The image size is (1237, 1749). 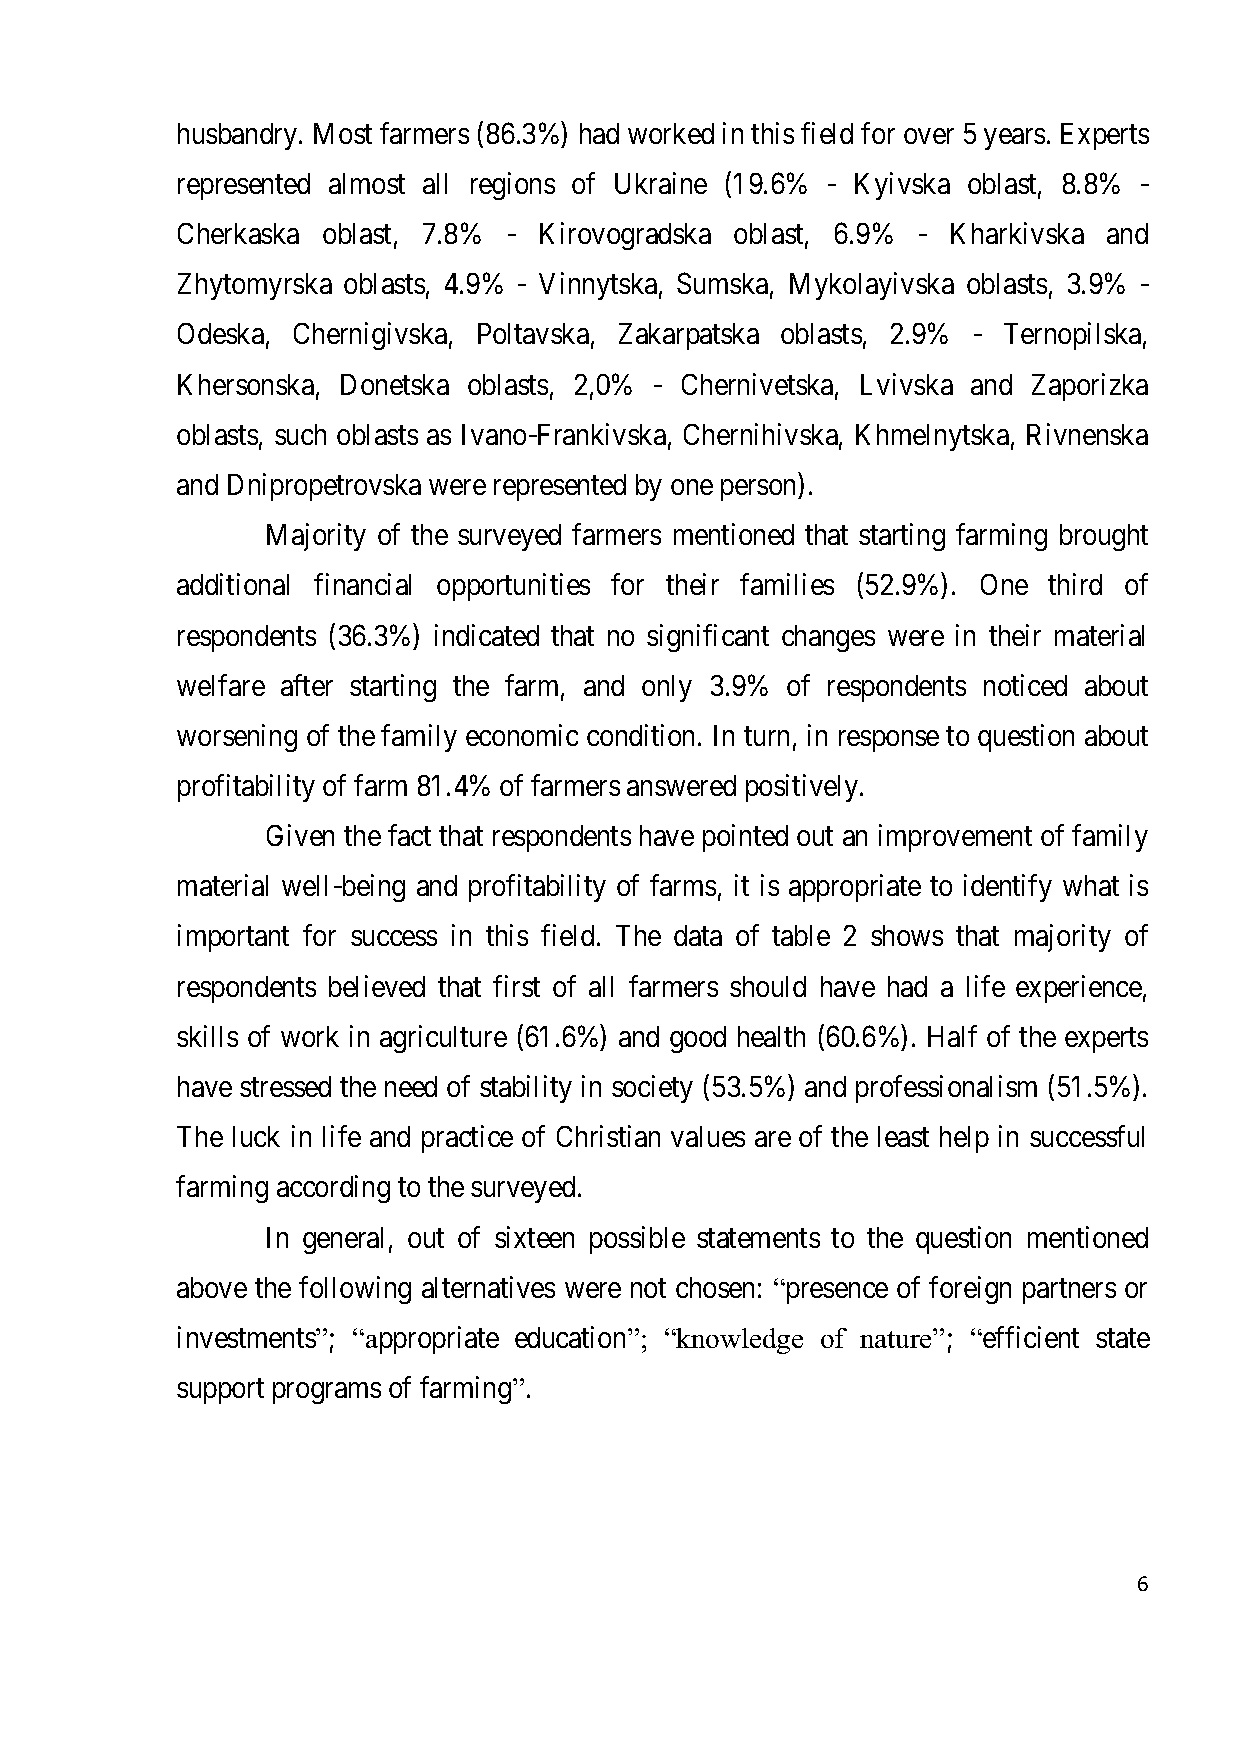 I want to click on years, so click(x=1014, y=139).
